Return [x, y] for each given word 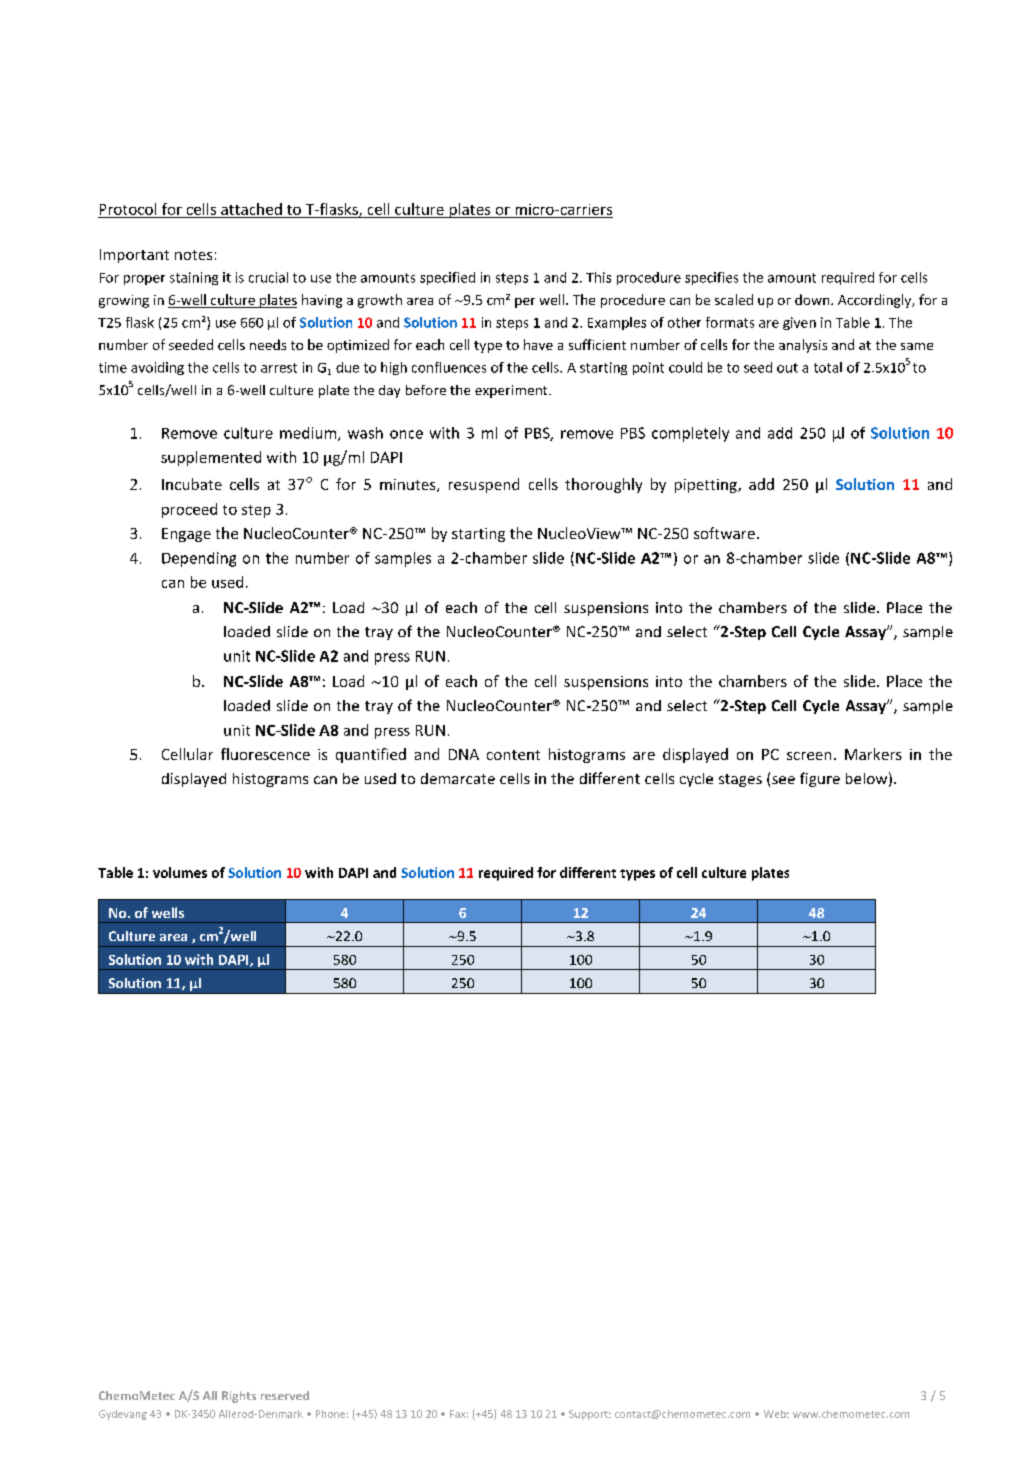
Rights [239, 1397]
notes [193, 255]
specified [447, 278]
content [513, 755]
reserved [285, 1395]
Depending [199, 559]
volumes [180, 872]
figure [820, 779]
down [813, 299]
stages [740, 780]
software [724, 533]
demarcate [458, 778]
